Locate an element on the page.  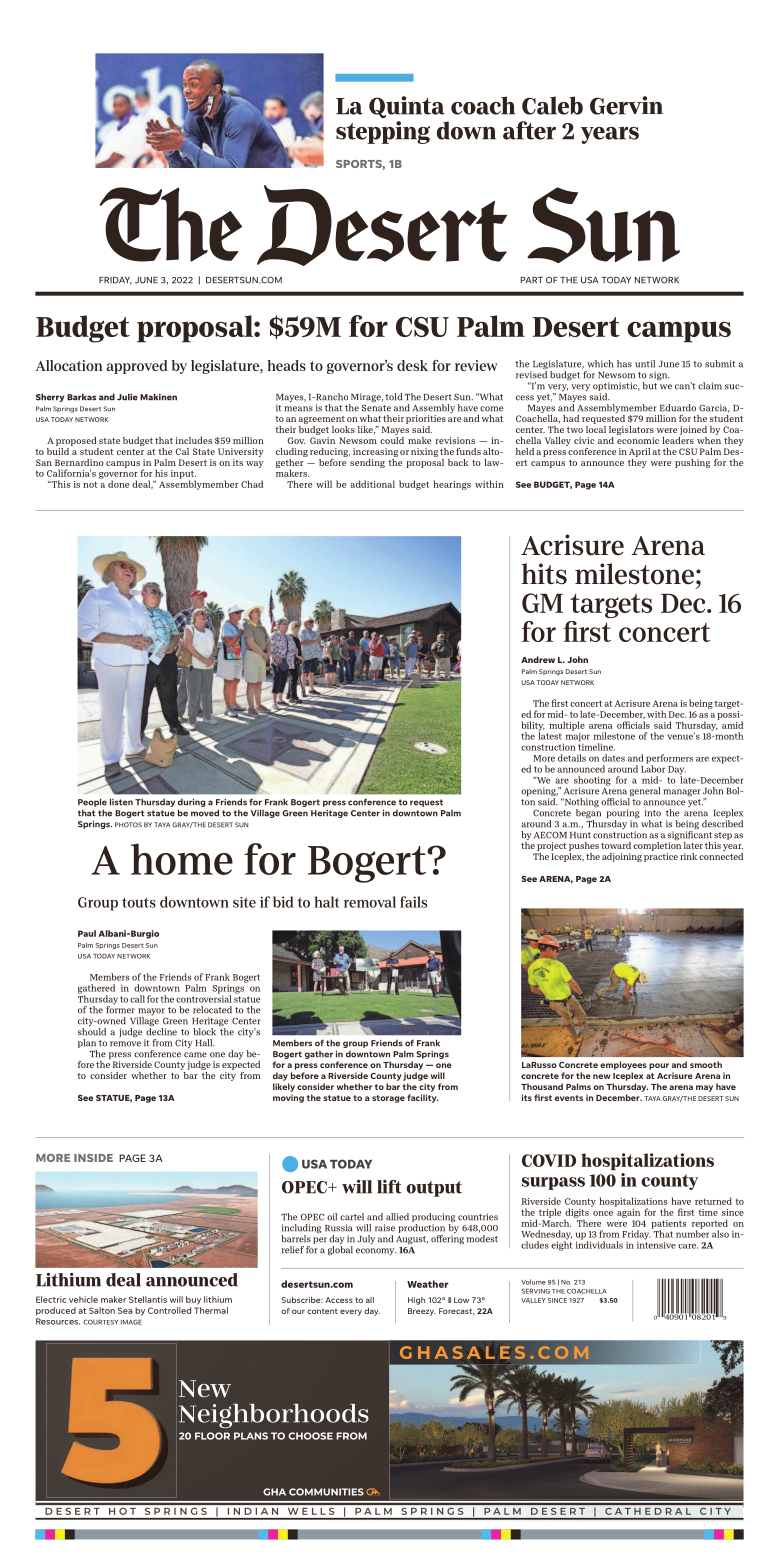
approved is located at coordinates (137, 367).
